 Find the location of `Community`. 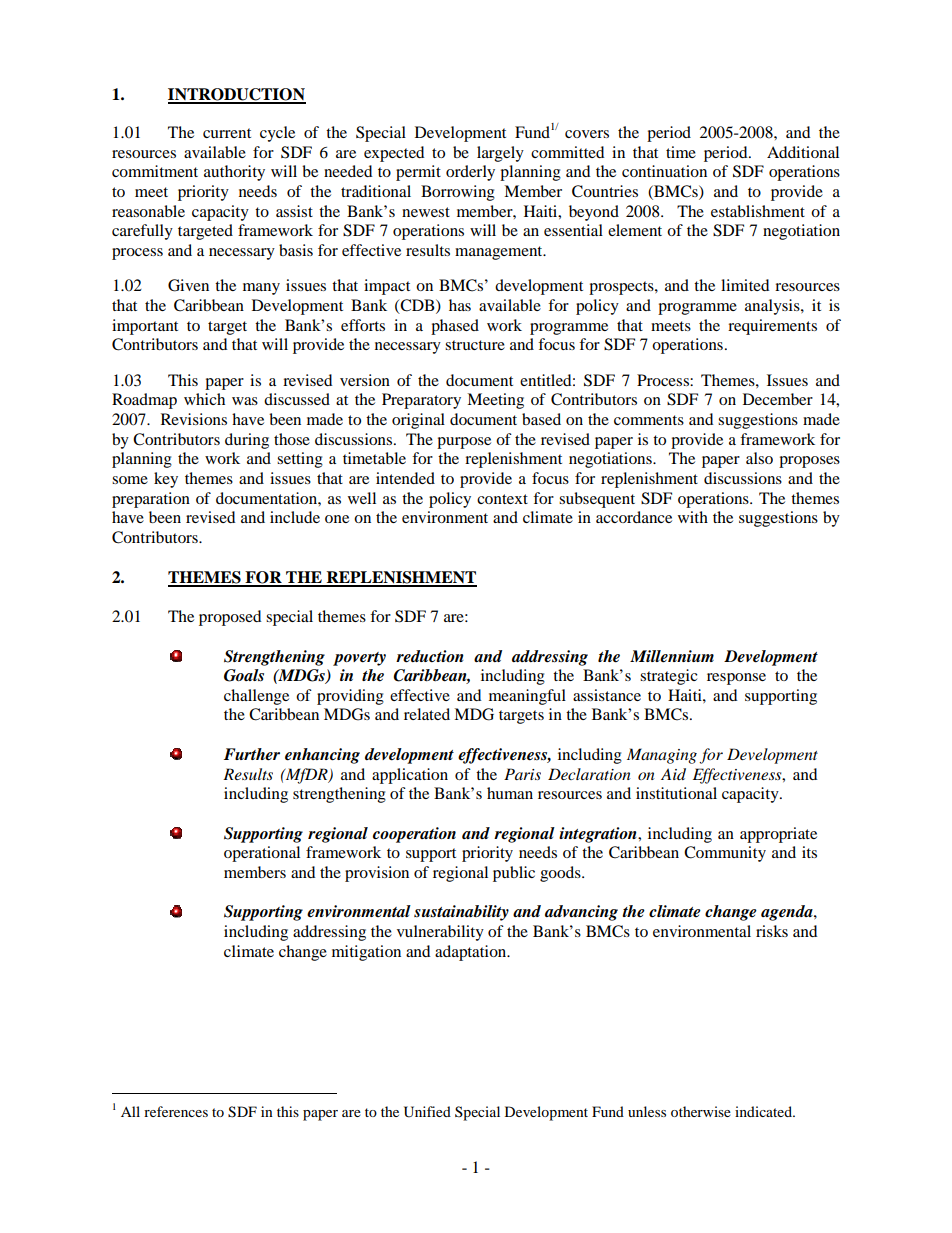

Community is located at coordinates (725, 854).
